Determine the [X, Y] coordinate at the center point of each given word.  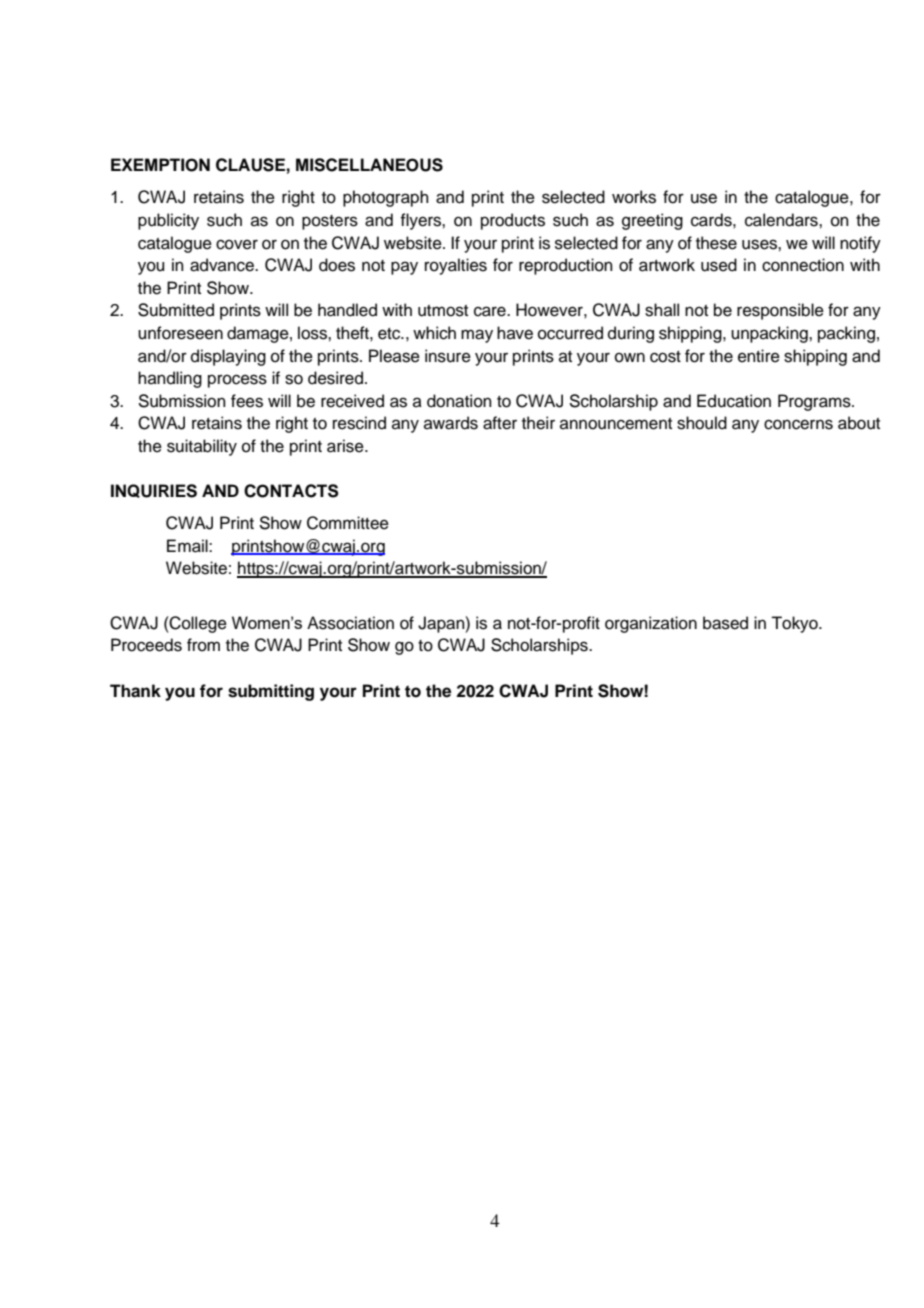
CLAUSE [250, 165]
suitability [202, 447]
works [634, 197]
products [513, 221]
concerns [798, 424]
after [500, 423]
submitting [271, 692]
